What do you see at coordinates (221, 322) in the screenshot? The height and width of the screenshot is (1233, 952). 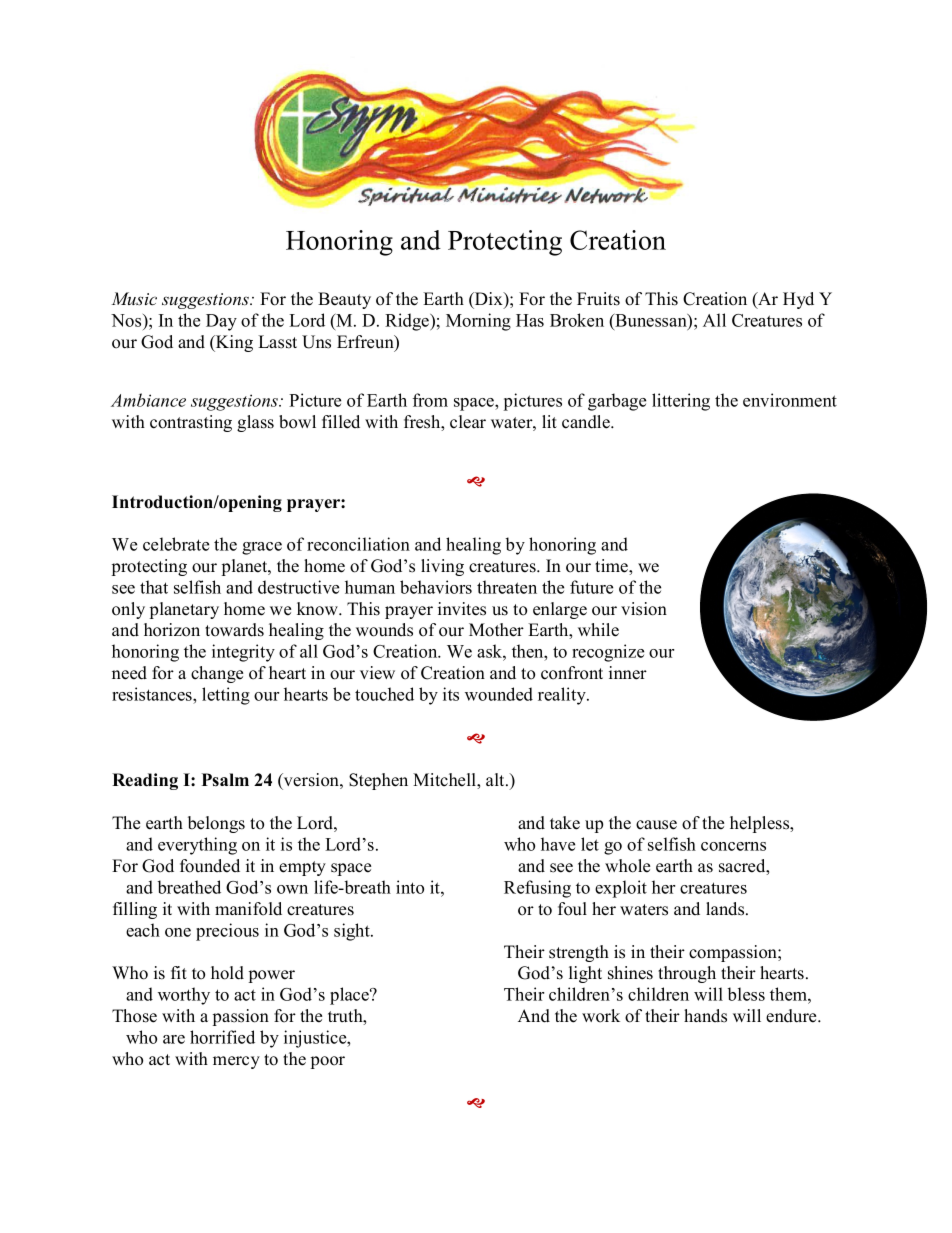 I see `Day` at bounding box center [221, 322].
